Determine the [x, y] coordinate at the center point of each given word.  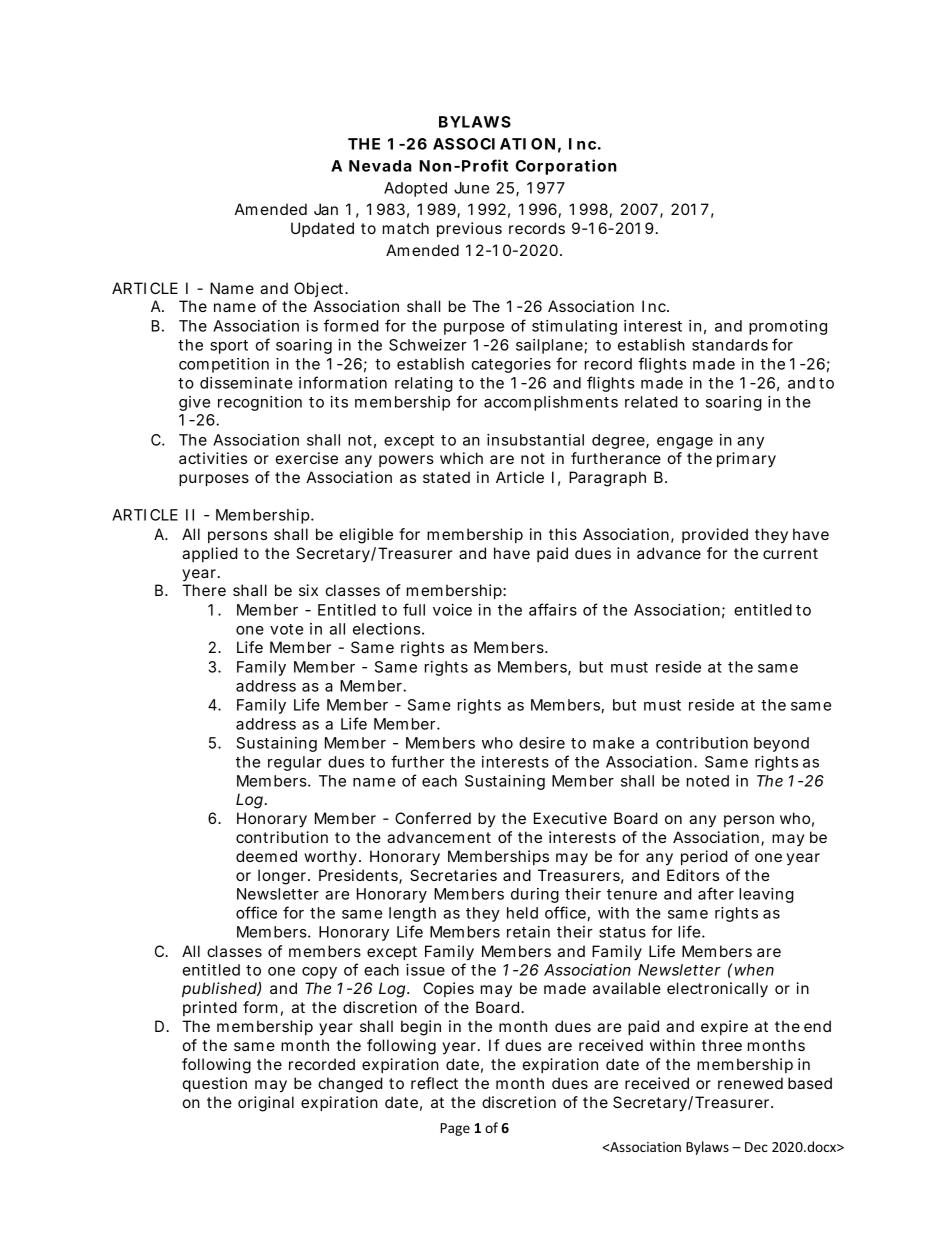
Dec [756, 1147]
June [471, 188]
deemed [266, 856]
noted [708, 781]
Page [455, 1129]
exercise [307, 458]
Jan [326, 209]
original [266, 1104]
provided [715, 535]
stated [446, 477]
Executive [570, 818]
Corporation [566, 167]
